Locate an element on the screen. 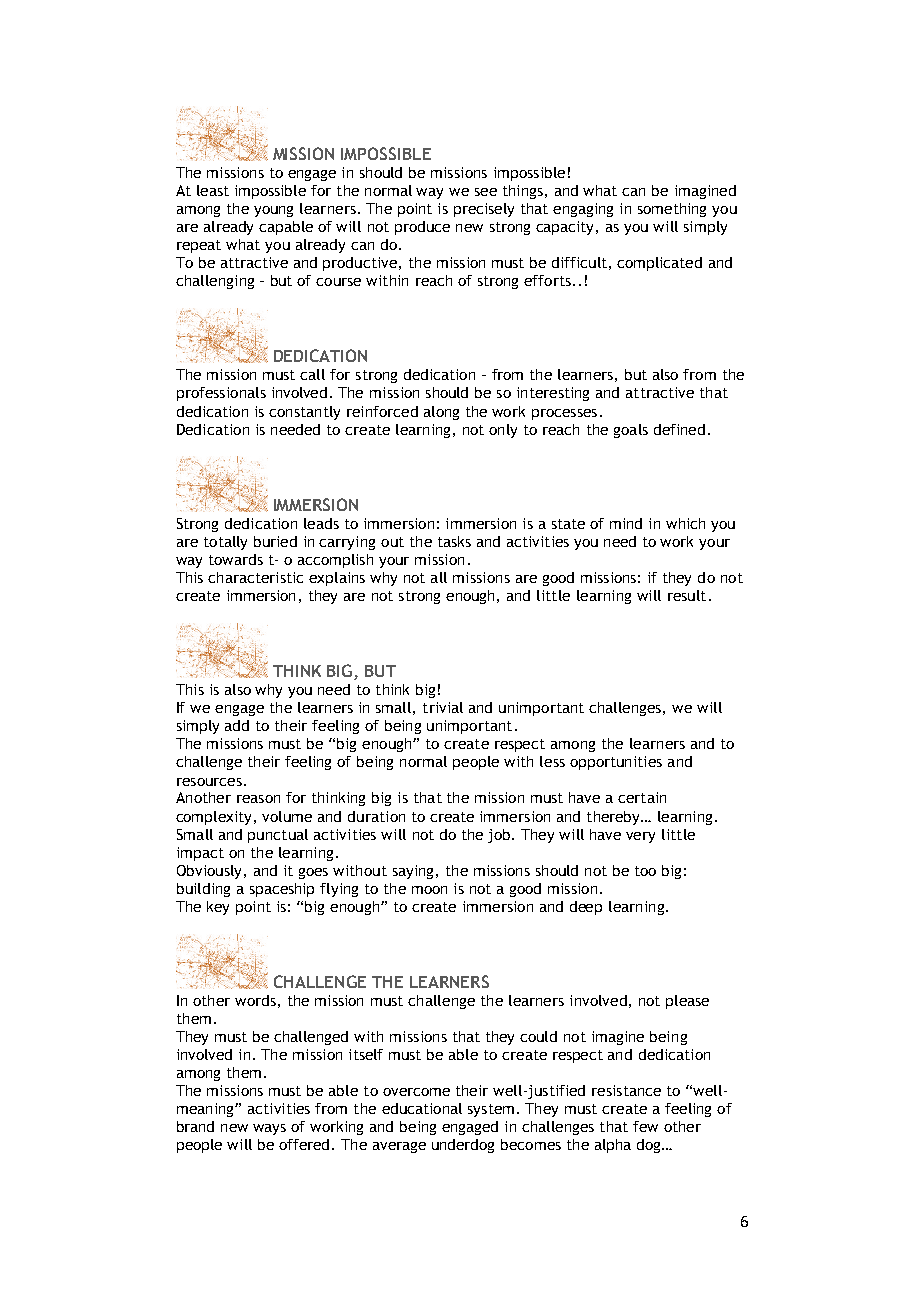 Image resolution: width=924 pixels, height=1308 pixels. produce is located at coordinates (422, 228).
